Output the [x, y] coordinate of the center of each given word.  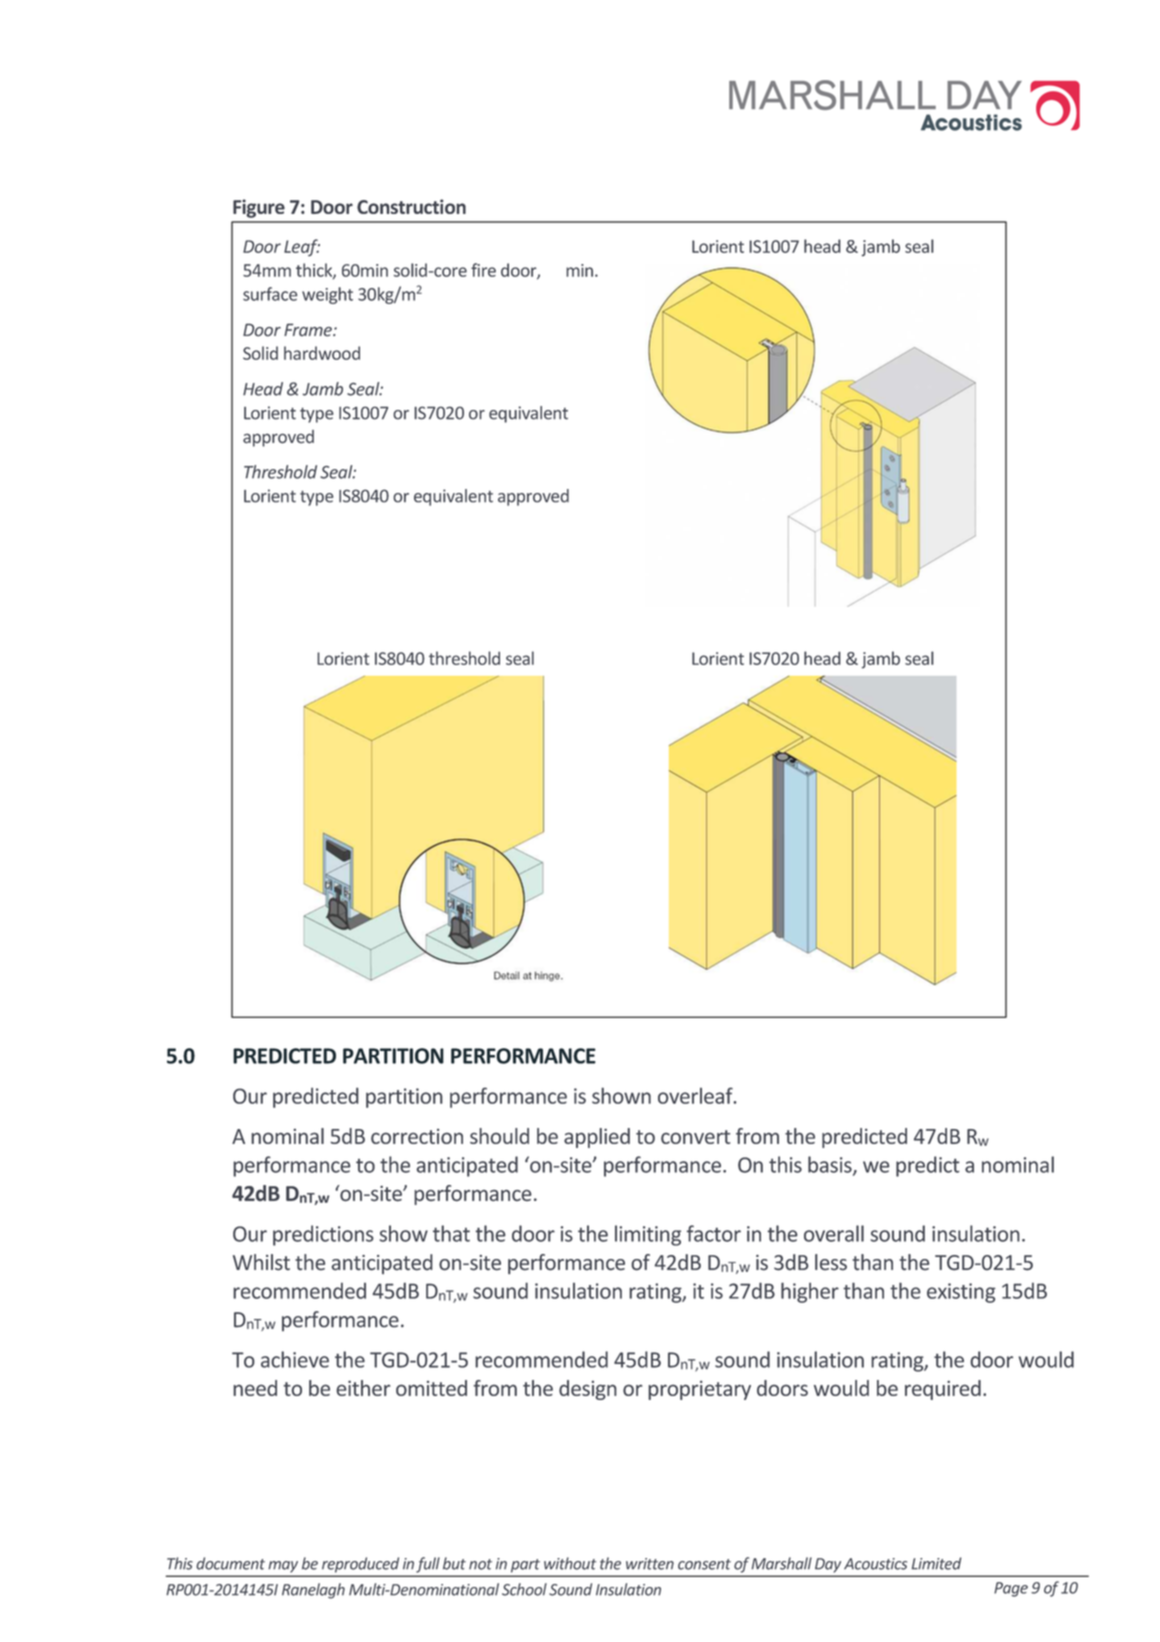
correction [417, 1136]
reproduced [360, 1565]
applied [597, 1138]
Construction [411, 206]
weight [327, 295]
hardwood [322, 353]
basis [831, 1165]
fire [483, 270]
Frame [309, 330]
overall [834, 1233]
